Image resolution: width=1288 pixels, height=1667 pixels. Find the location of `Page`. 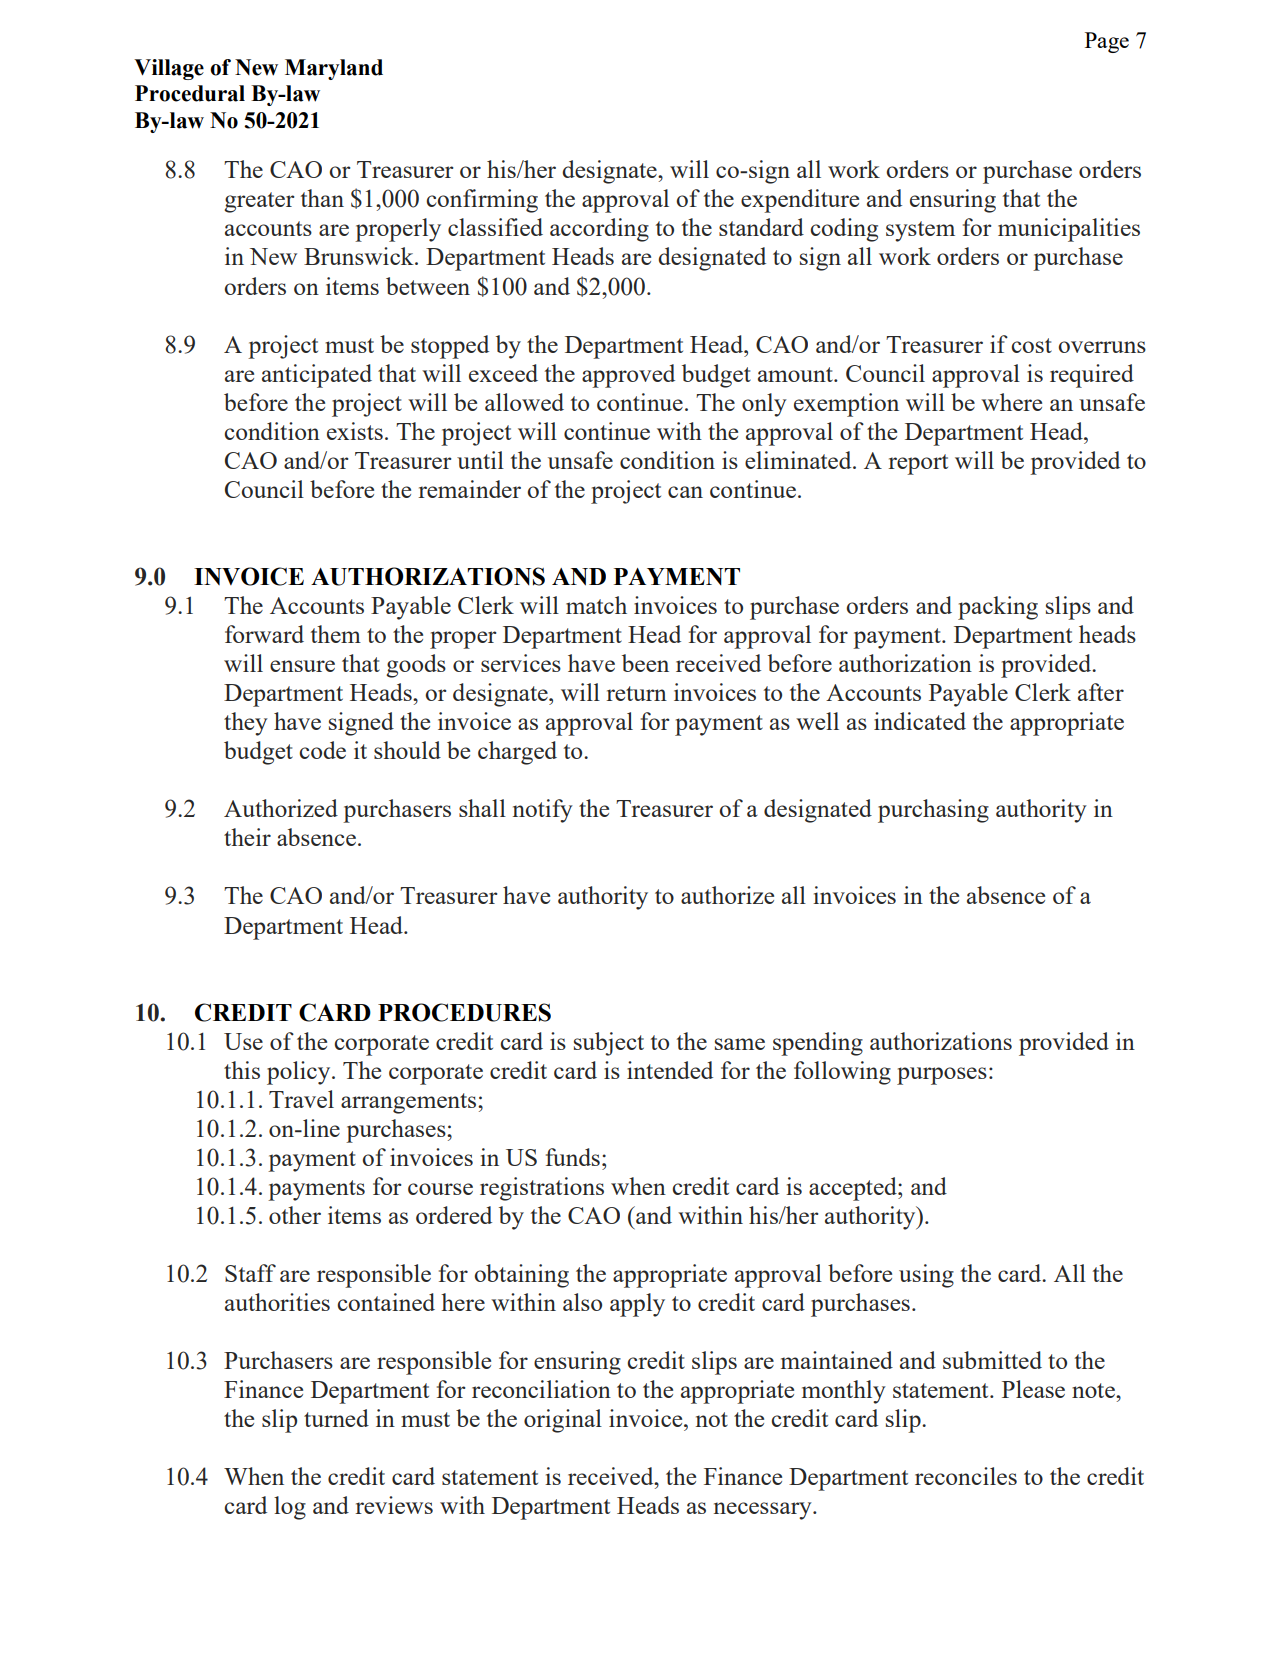

Page is located at coordinates (1107, 42).
